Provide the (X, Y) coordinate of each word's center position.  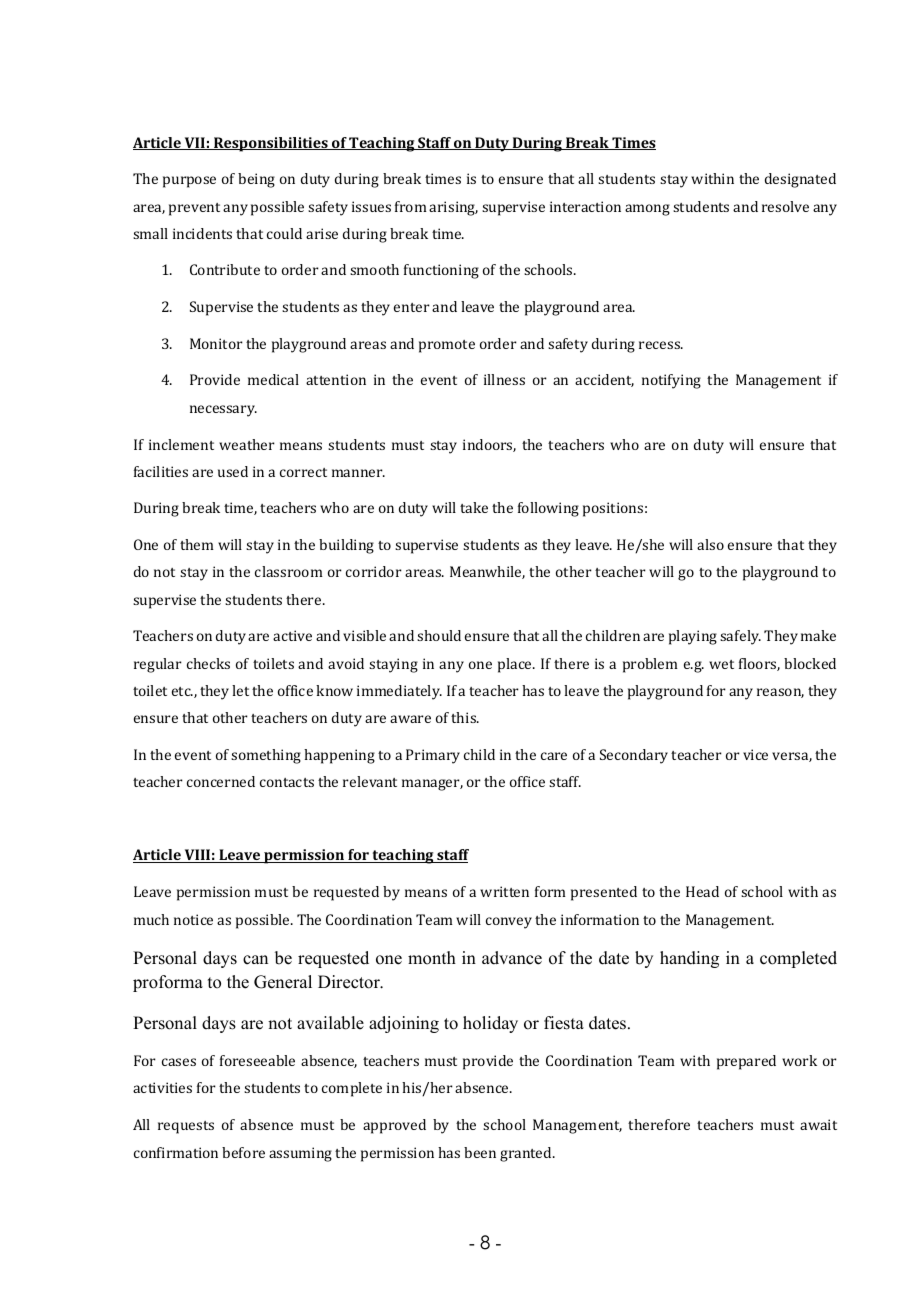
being (256, 180)
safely (740, 637)
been (480, 1152)
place (516, 665)
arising (453, 208)
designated (800, 180)
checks (208, 663)
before (243, 1152)
